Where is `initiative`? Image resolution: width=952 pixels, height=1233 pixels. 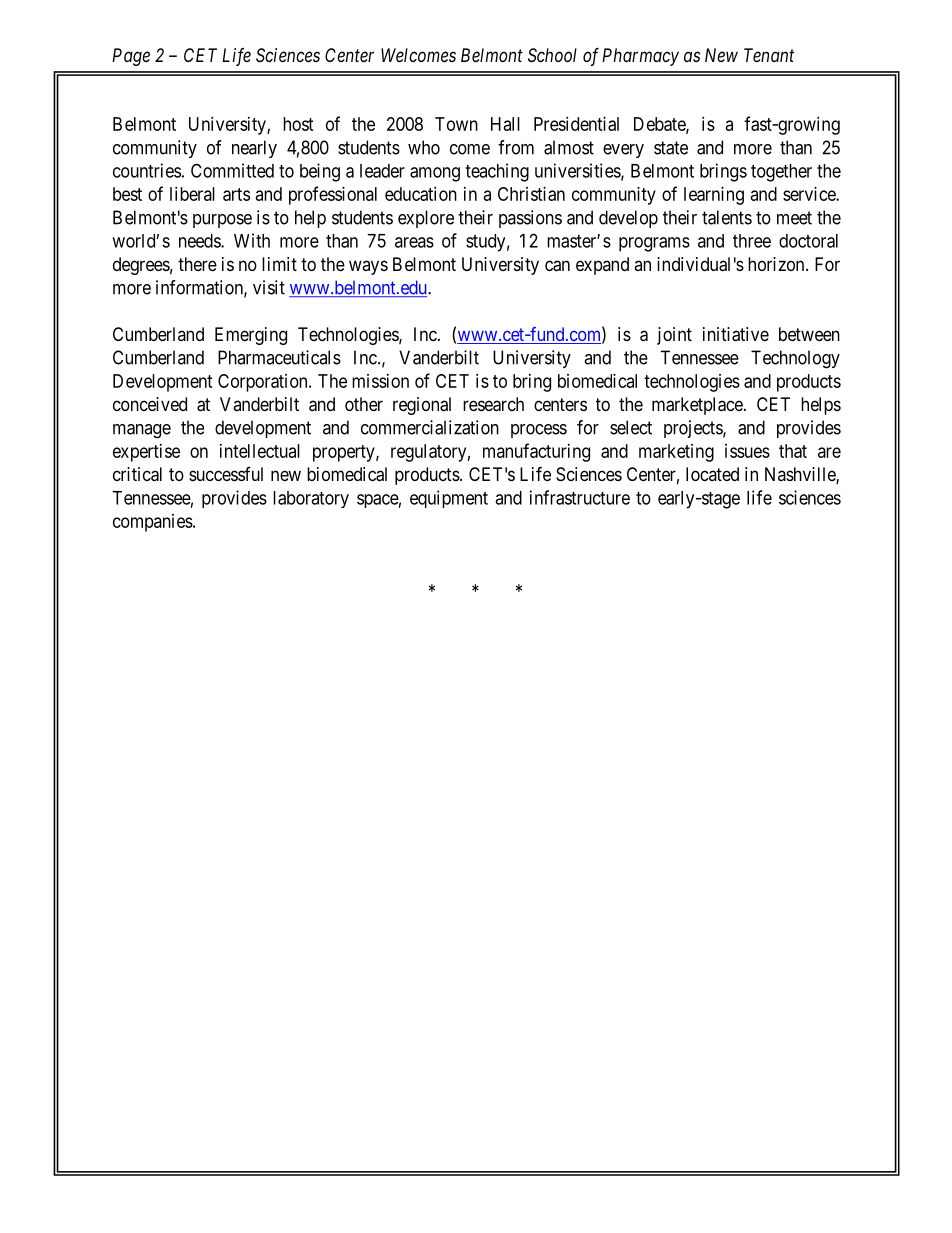 initiative is located at coordinates (736, 334).
